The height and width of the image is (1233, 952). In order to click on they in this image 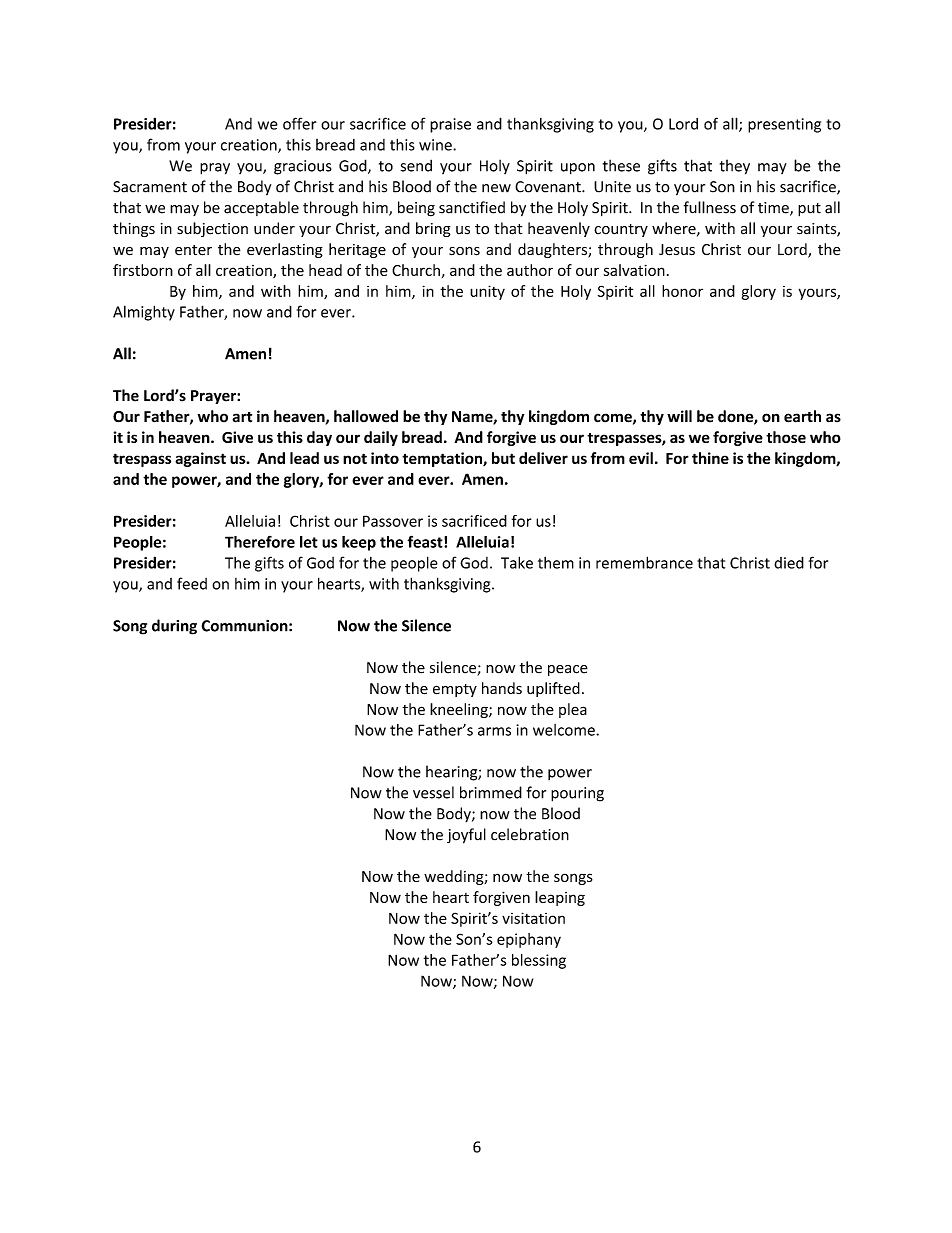, I will do `click(735, 167)`.
